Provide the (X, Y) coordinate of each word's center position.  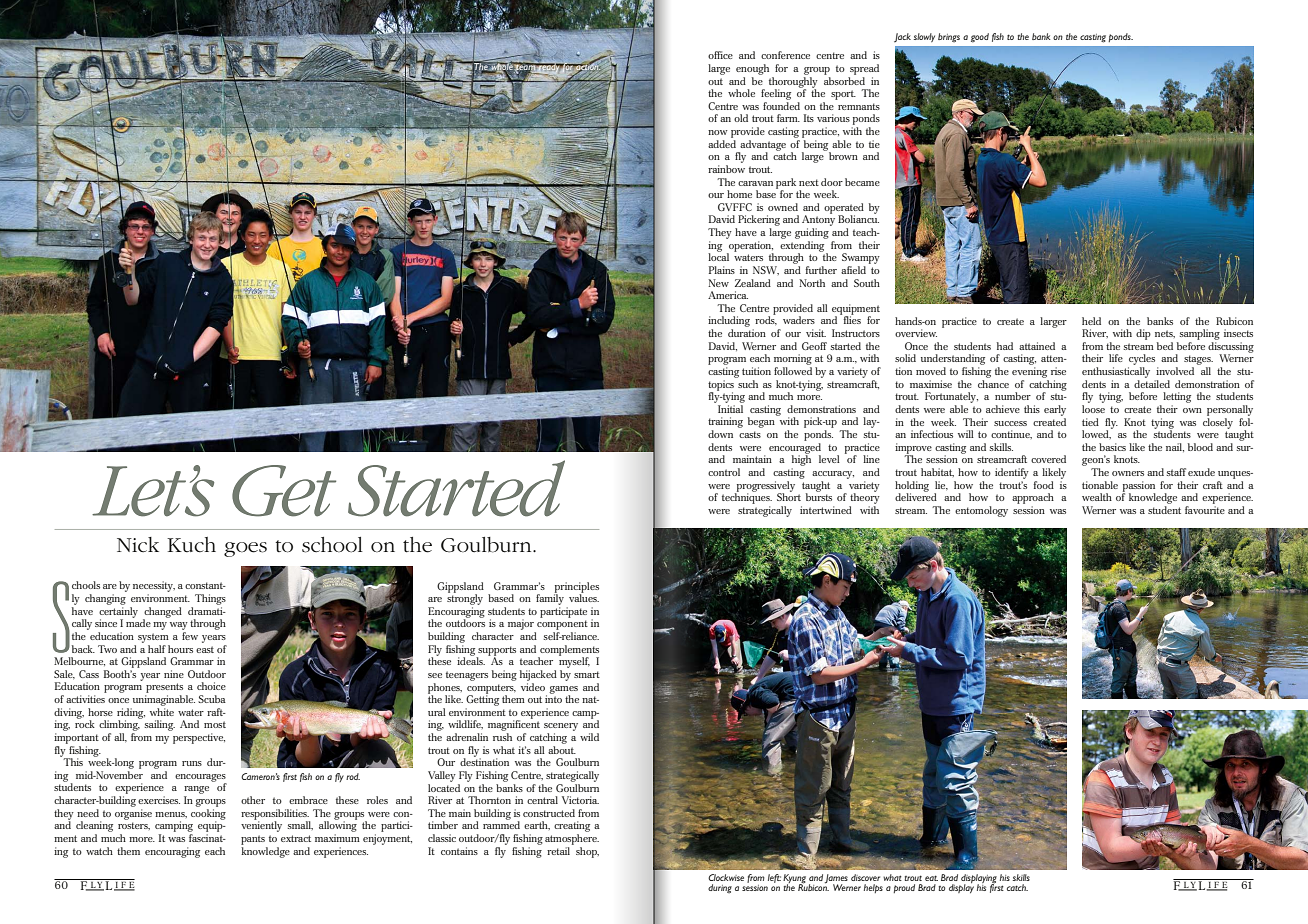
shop (587, 852)
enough (752, 69)
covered (1048, 459)
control (724, 472)
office (720, 55)
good (980, 38)
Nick (138, 545)
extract (296, 838)
